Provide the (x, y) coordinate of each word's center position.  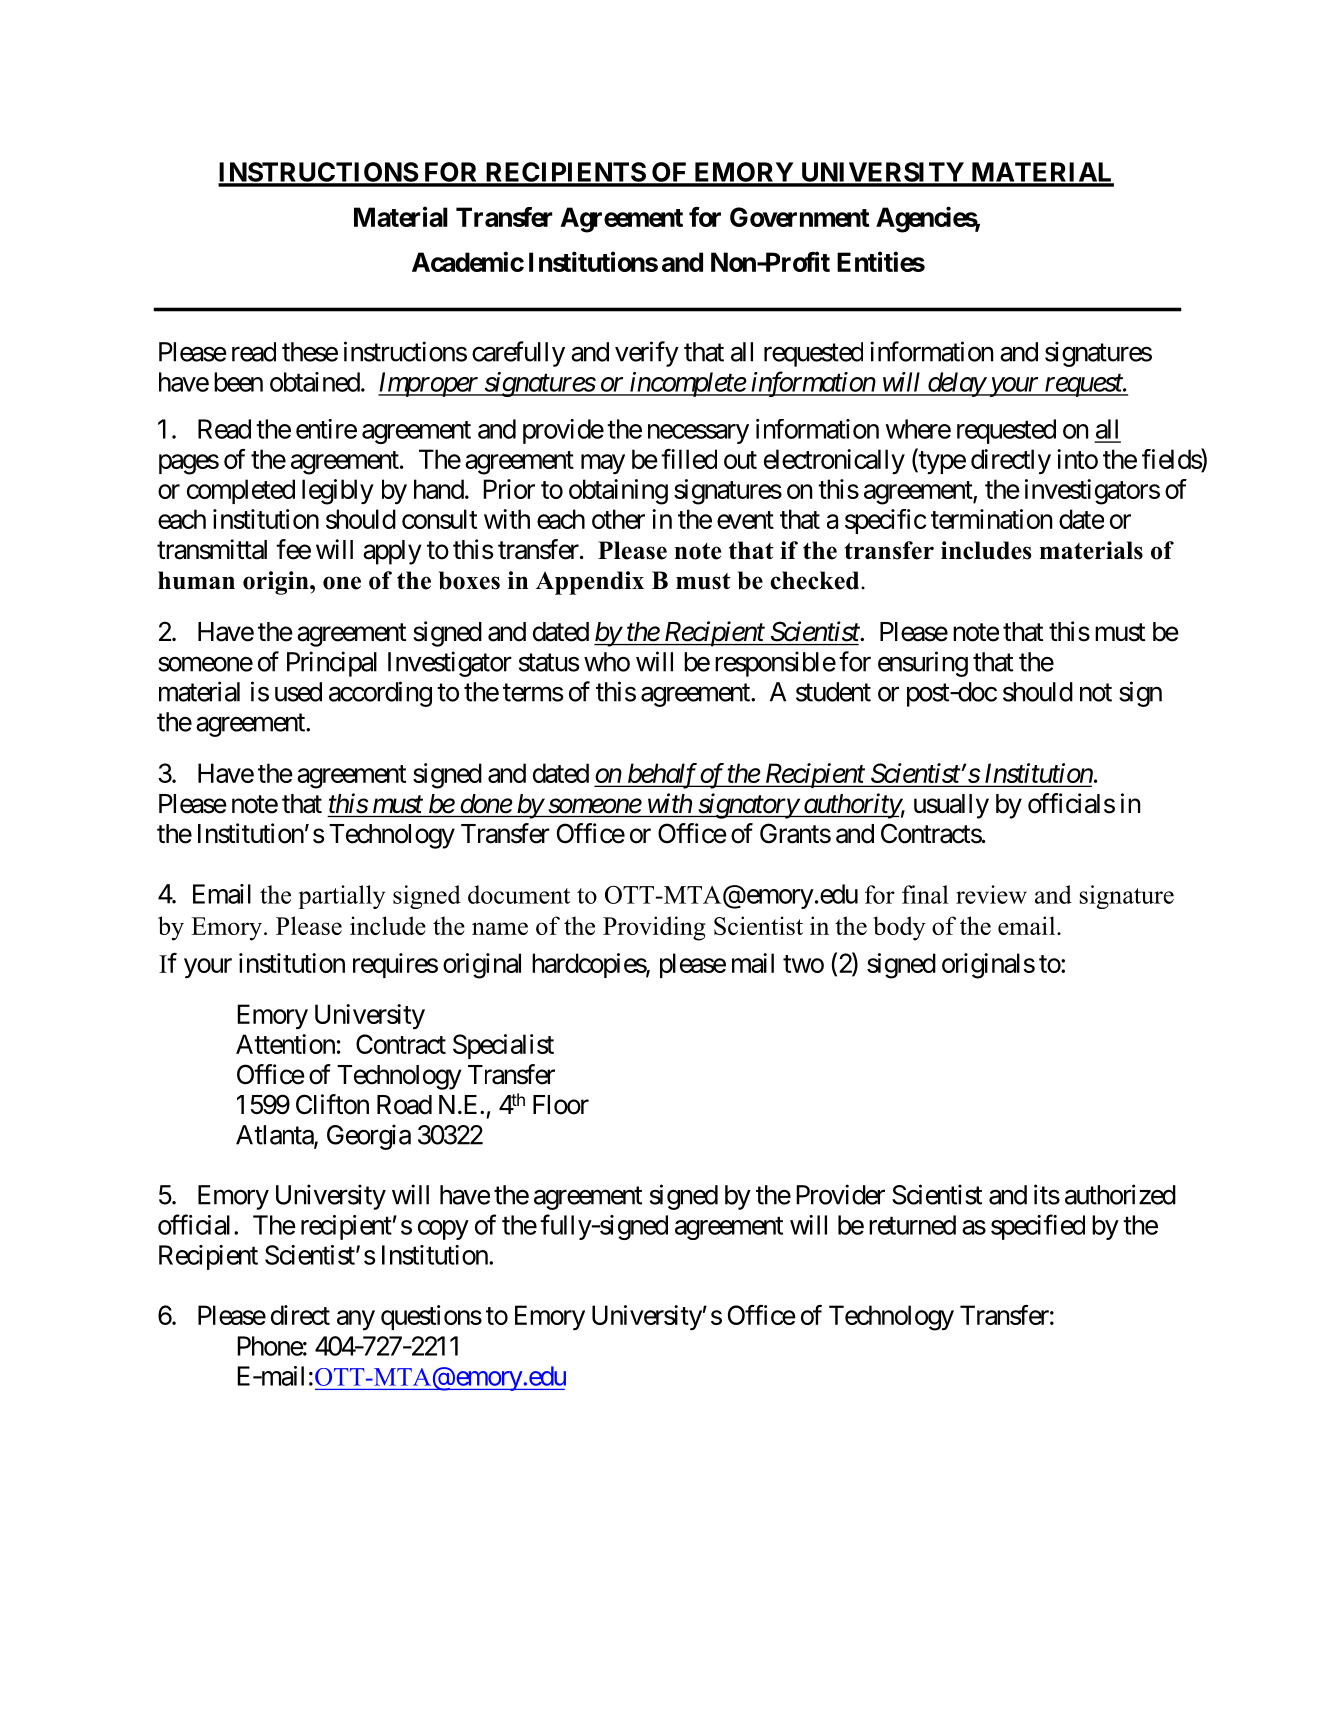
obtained (315, 382)
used (298, 692)
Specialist (503, 1046)
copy (443, 1230)
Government (800, 217)
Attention (285, 1044)
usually (951, 806)
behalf (662, 776)
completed (241, 491)
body (899, 928)
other (618, 519)
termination (991, 519)
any (356, 1320)
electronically (834, 461)
